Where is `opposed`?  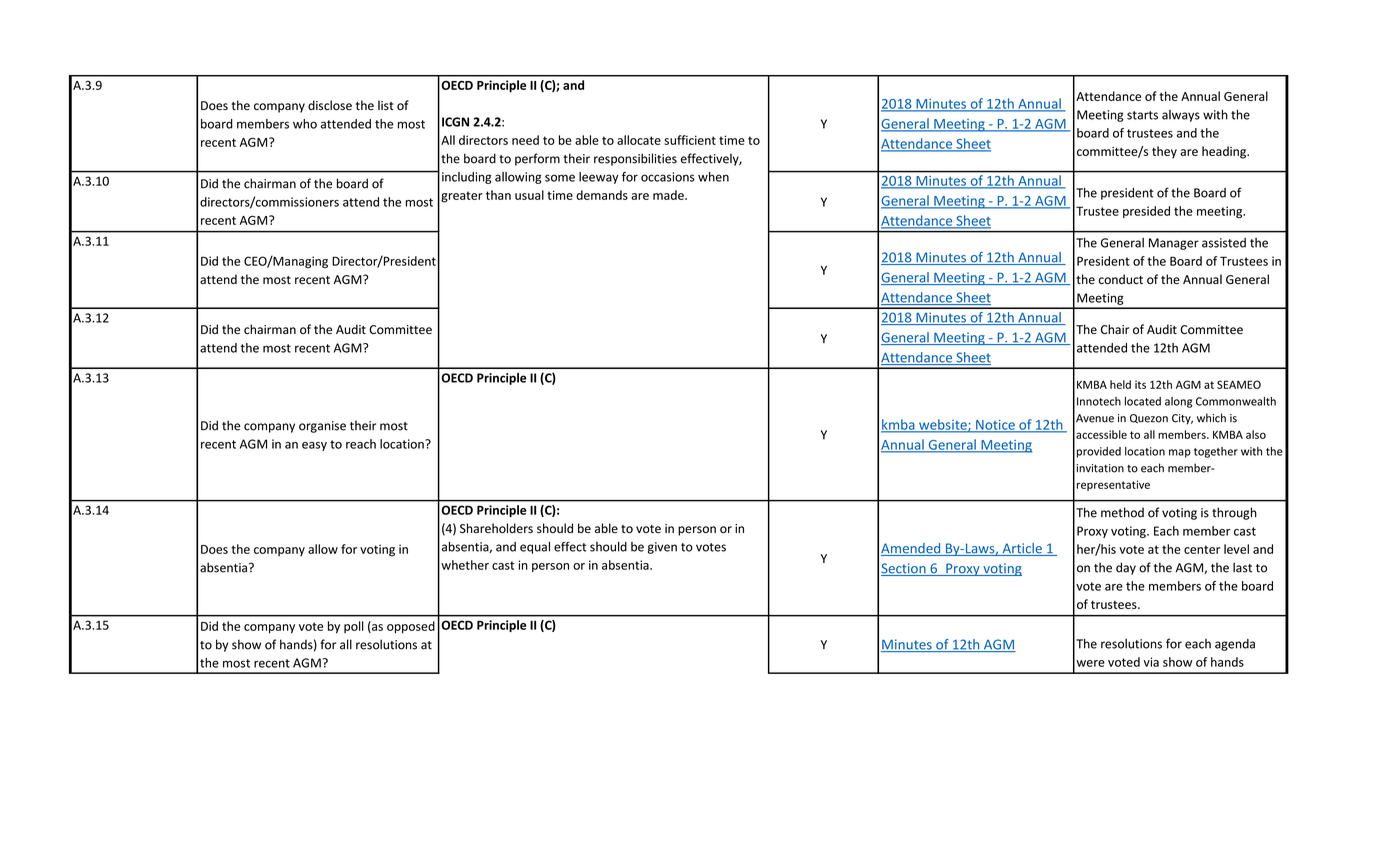 opposed is located at coordinates (411, 627).
